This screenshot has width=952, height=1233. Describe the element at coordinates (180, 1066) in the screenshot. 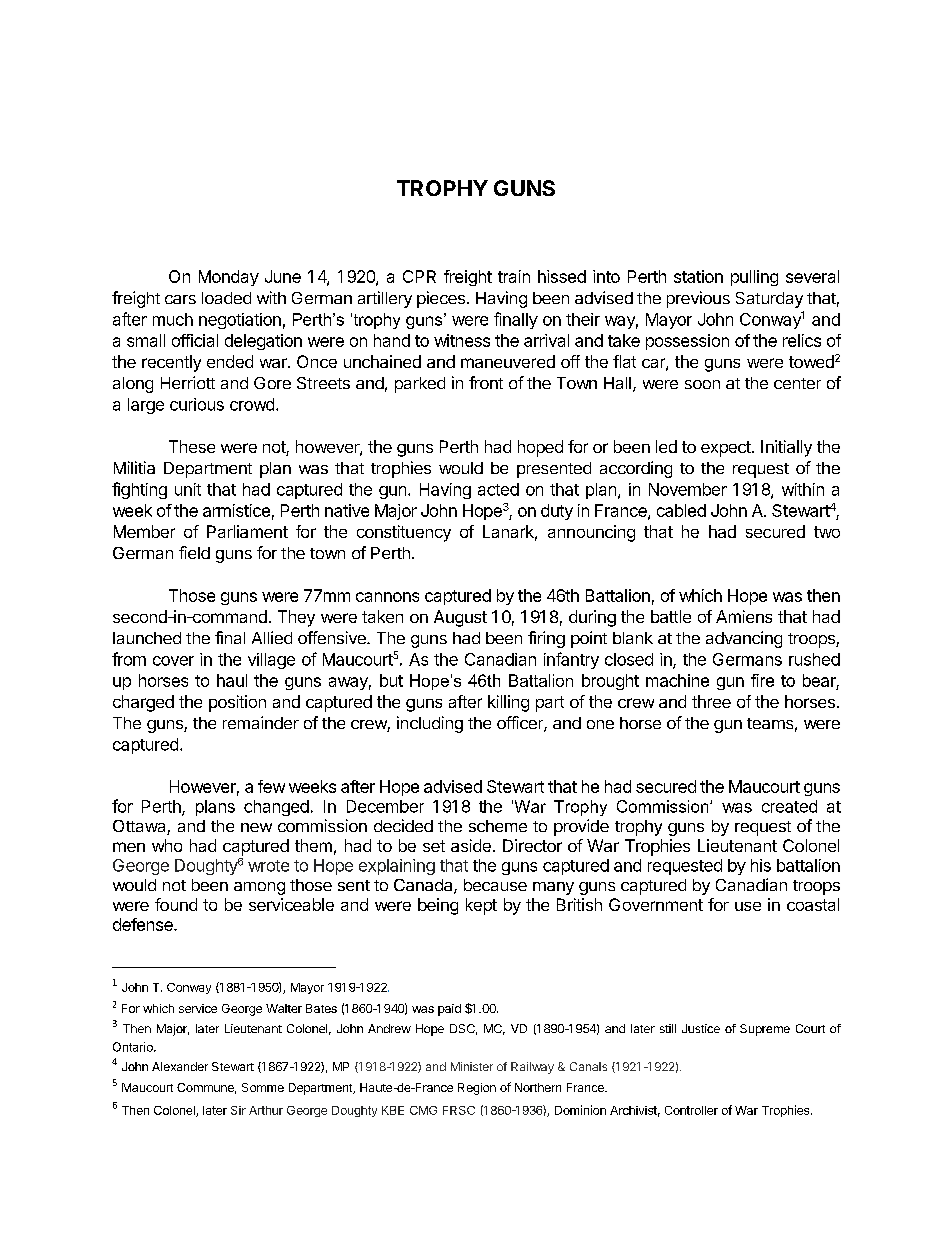

I see `Alexander` at that location.
